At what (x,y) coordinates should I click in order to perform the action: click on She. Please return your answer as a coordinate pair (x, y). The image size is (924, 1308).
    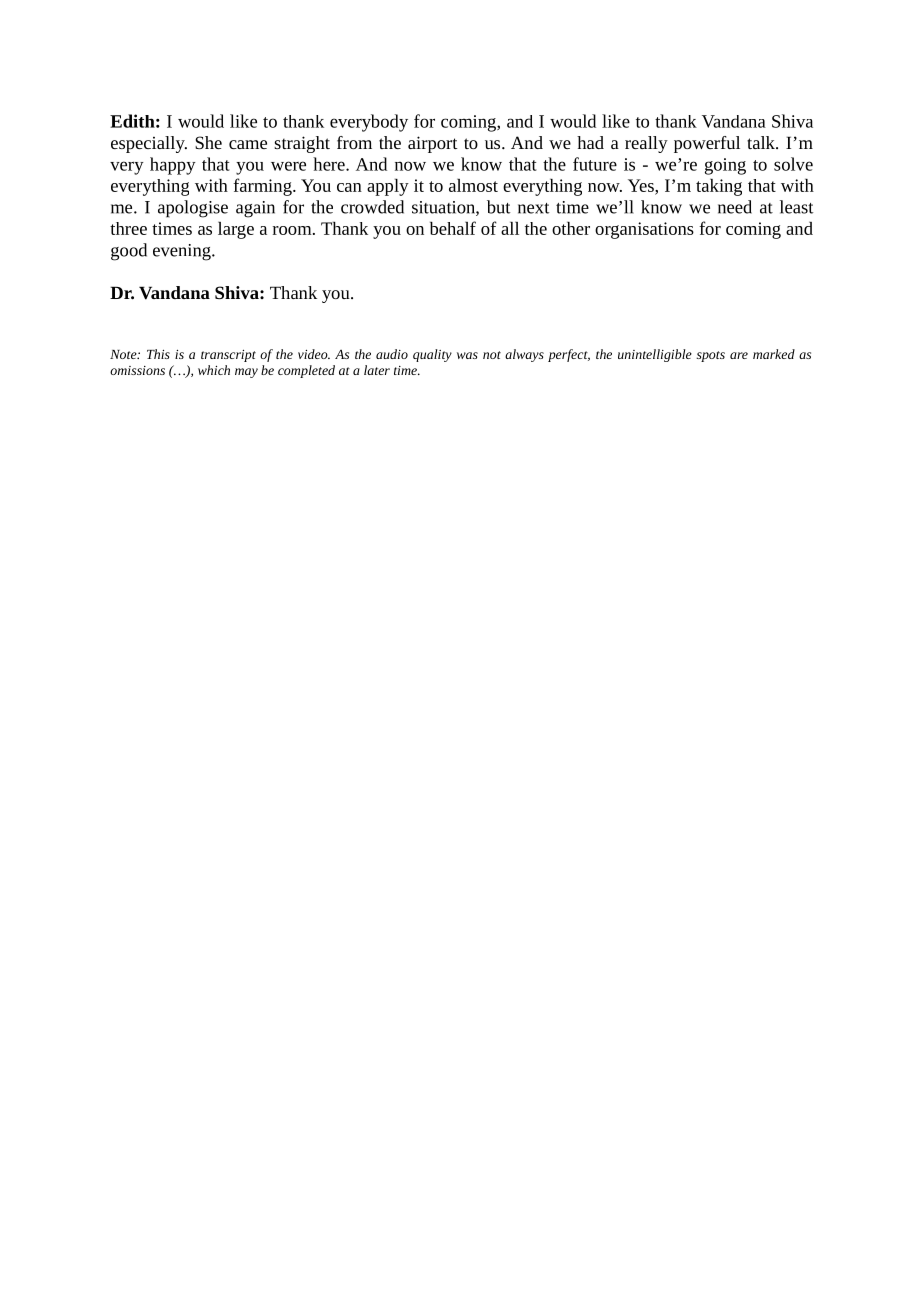
    Looking at the image, I should click on (208, 142).
